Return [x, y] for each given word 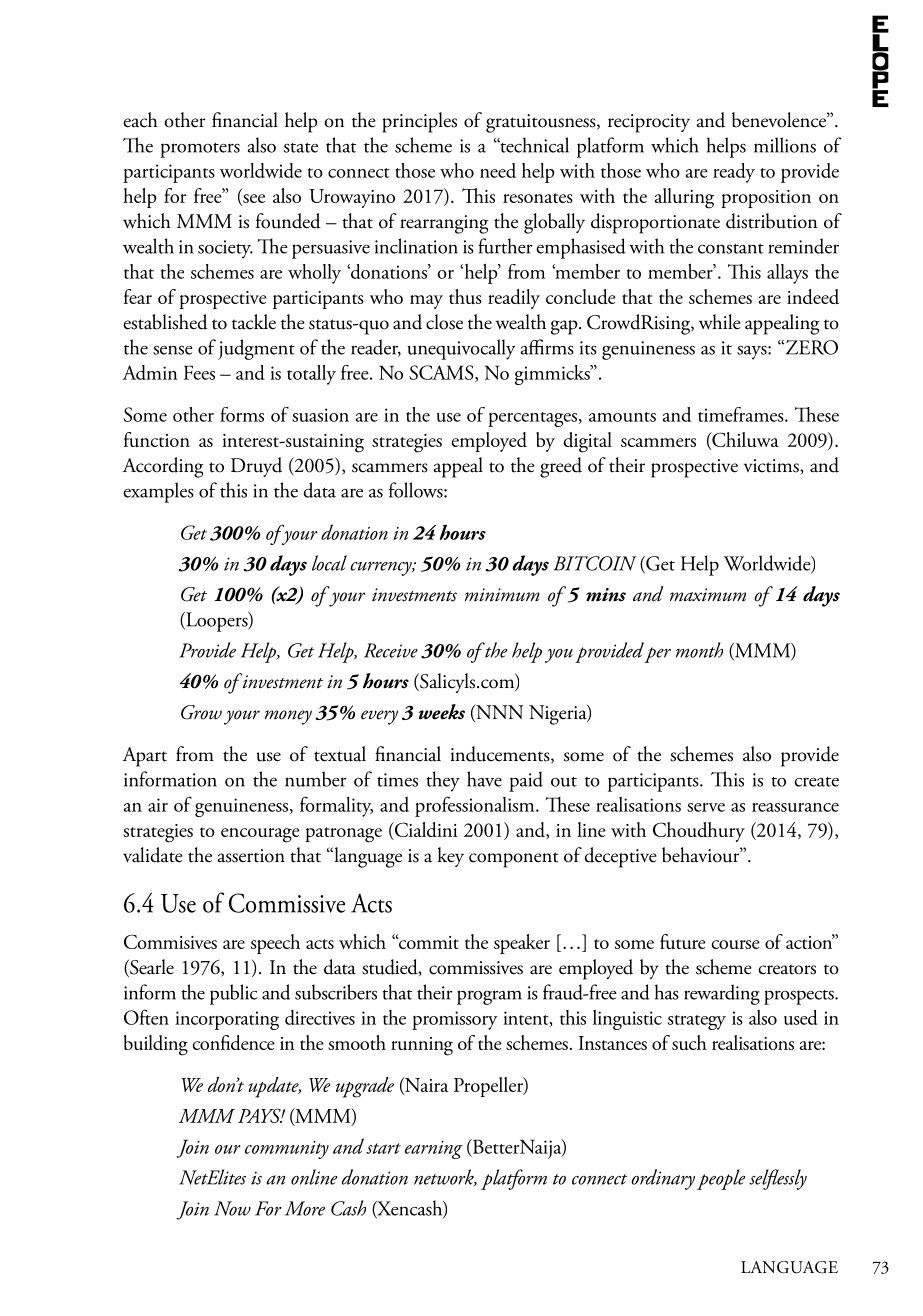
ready [734, 173]
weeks [441, 712]
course [736, 944]
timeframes [742, 414]
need [498, 170]
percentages [534, 419]
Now [232, 1208]
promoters [200, 150]
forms [242, 414]
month [699, 650]
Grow [201, 712]
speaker [522, 944]
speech [275, 944]
